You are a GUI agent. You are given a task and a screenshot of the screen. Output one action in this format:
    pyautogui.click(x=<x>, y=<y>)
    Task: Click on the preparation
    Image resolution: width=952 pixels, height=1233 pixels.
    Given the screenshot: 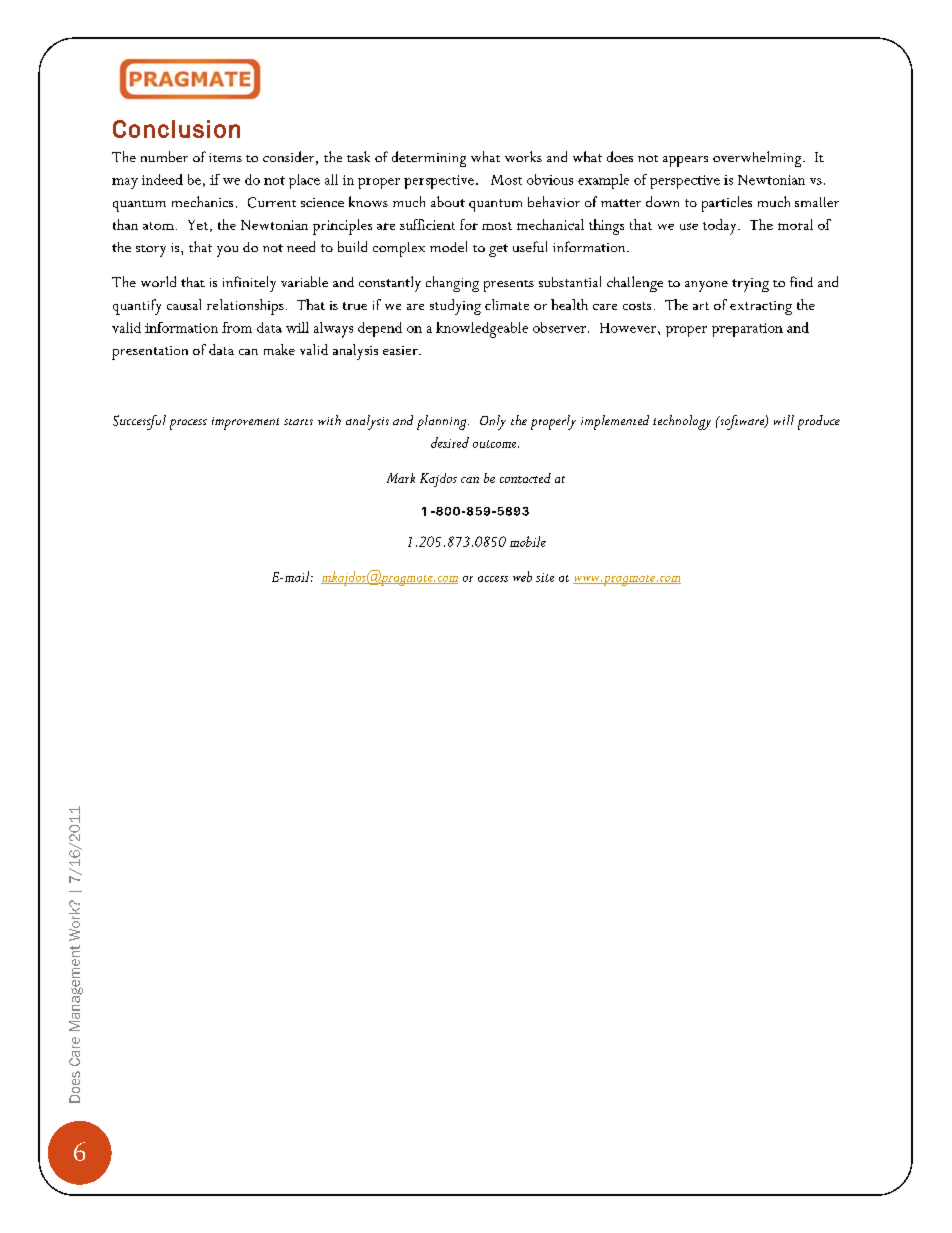 What is the action you would take?
    pyautogui.click(x=747, y=330)
